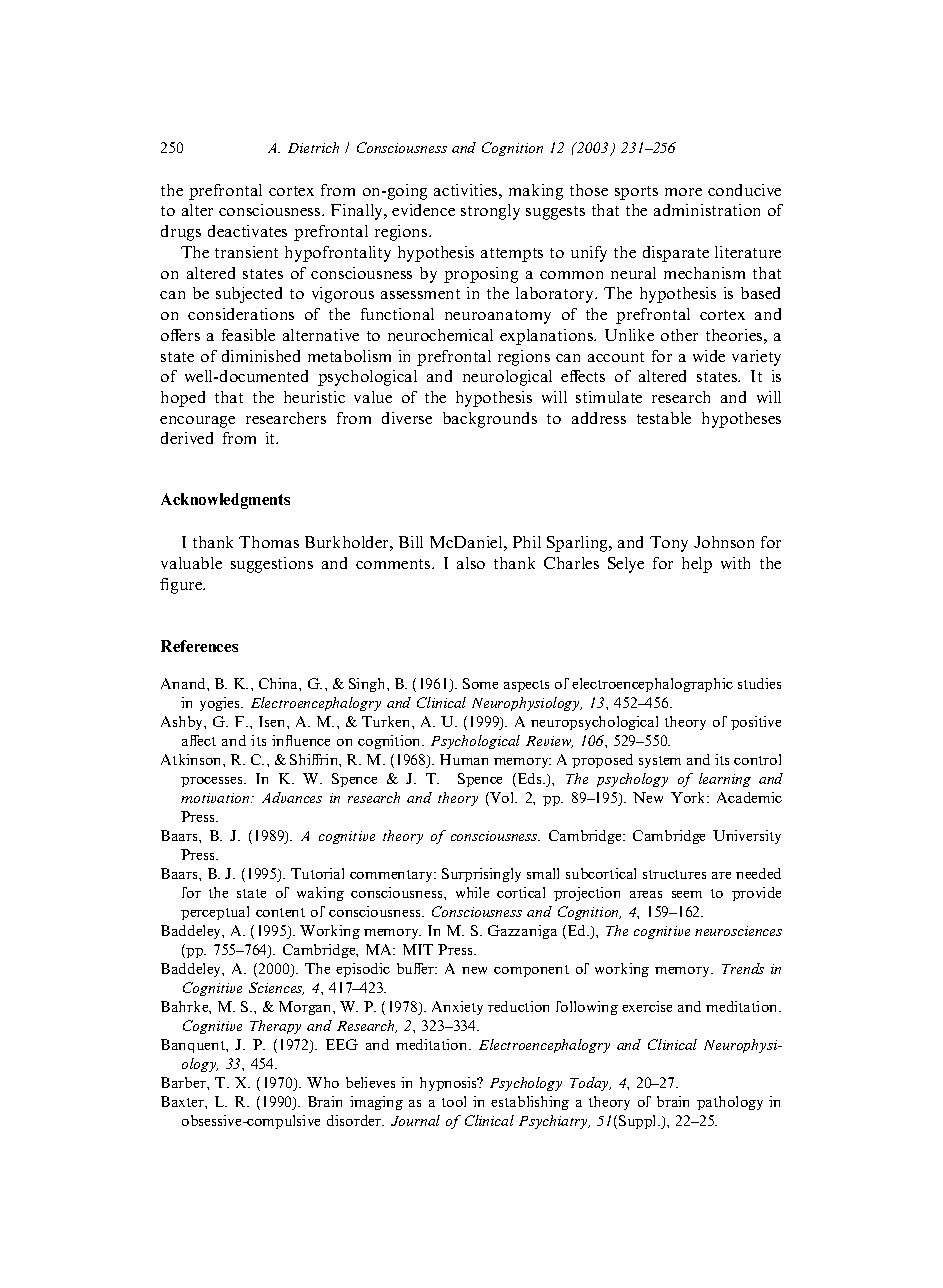 The width and height of the document is (943, 1288). What do you see at coordinates (247, 231) in the document?
I see `deactivates` at bounding box center [247, 231].
